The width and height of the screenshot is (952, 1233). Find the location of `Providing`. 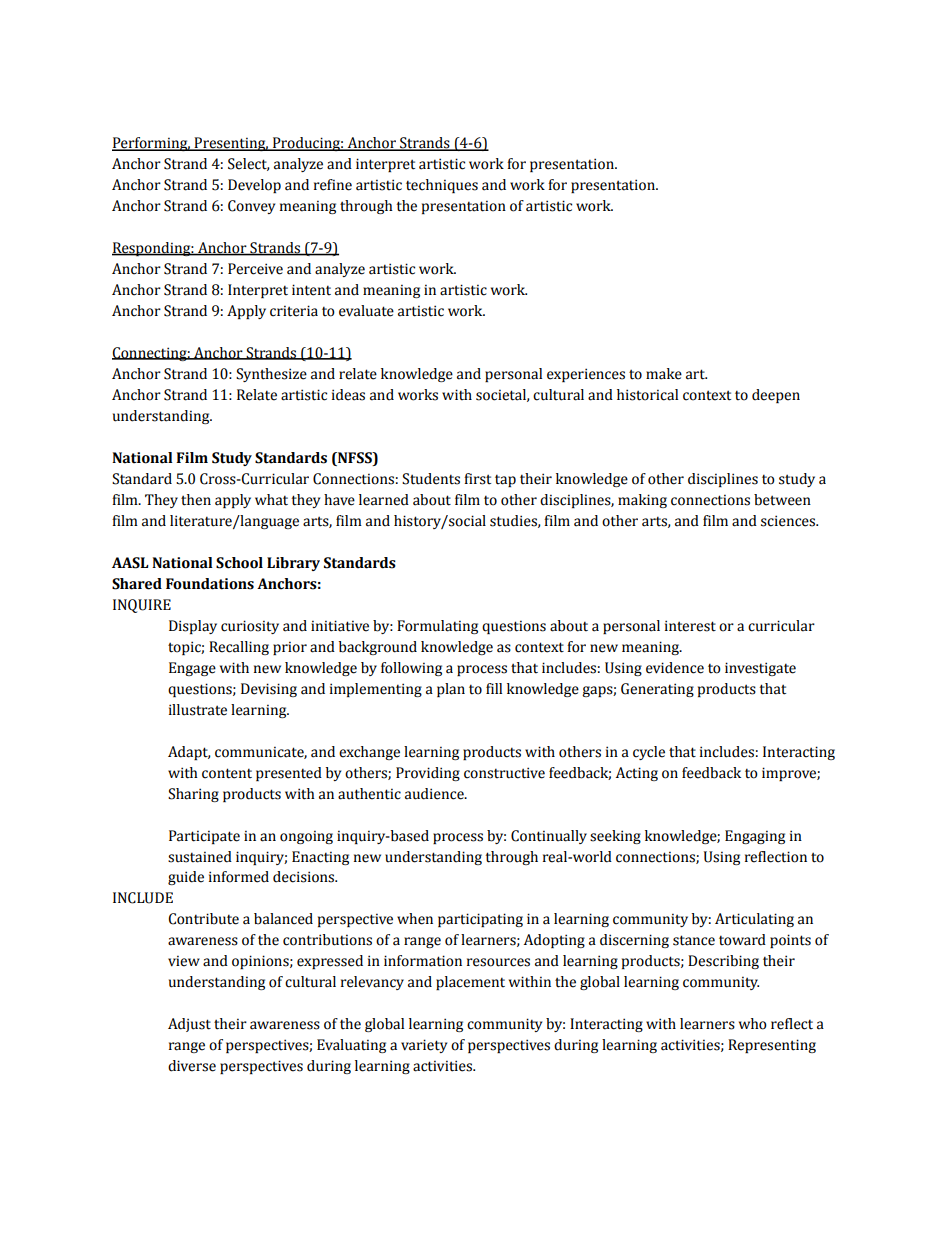

Providing is located at coordinates (428, 774).
